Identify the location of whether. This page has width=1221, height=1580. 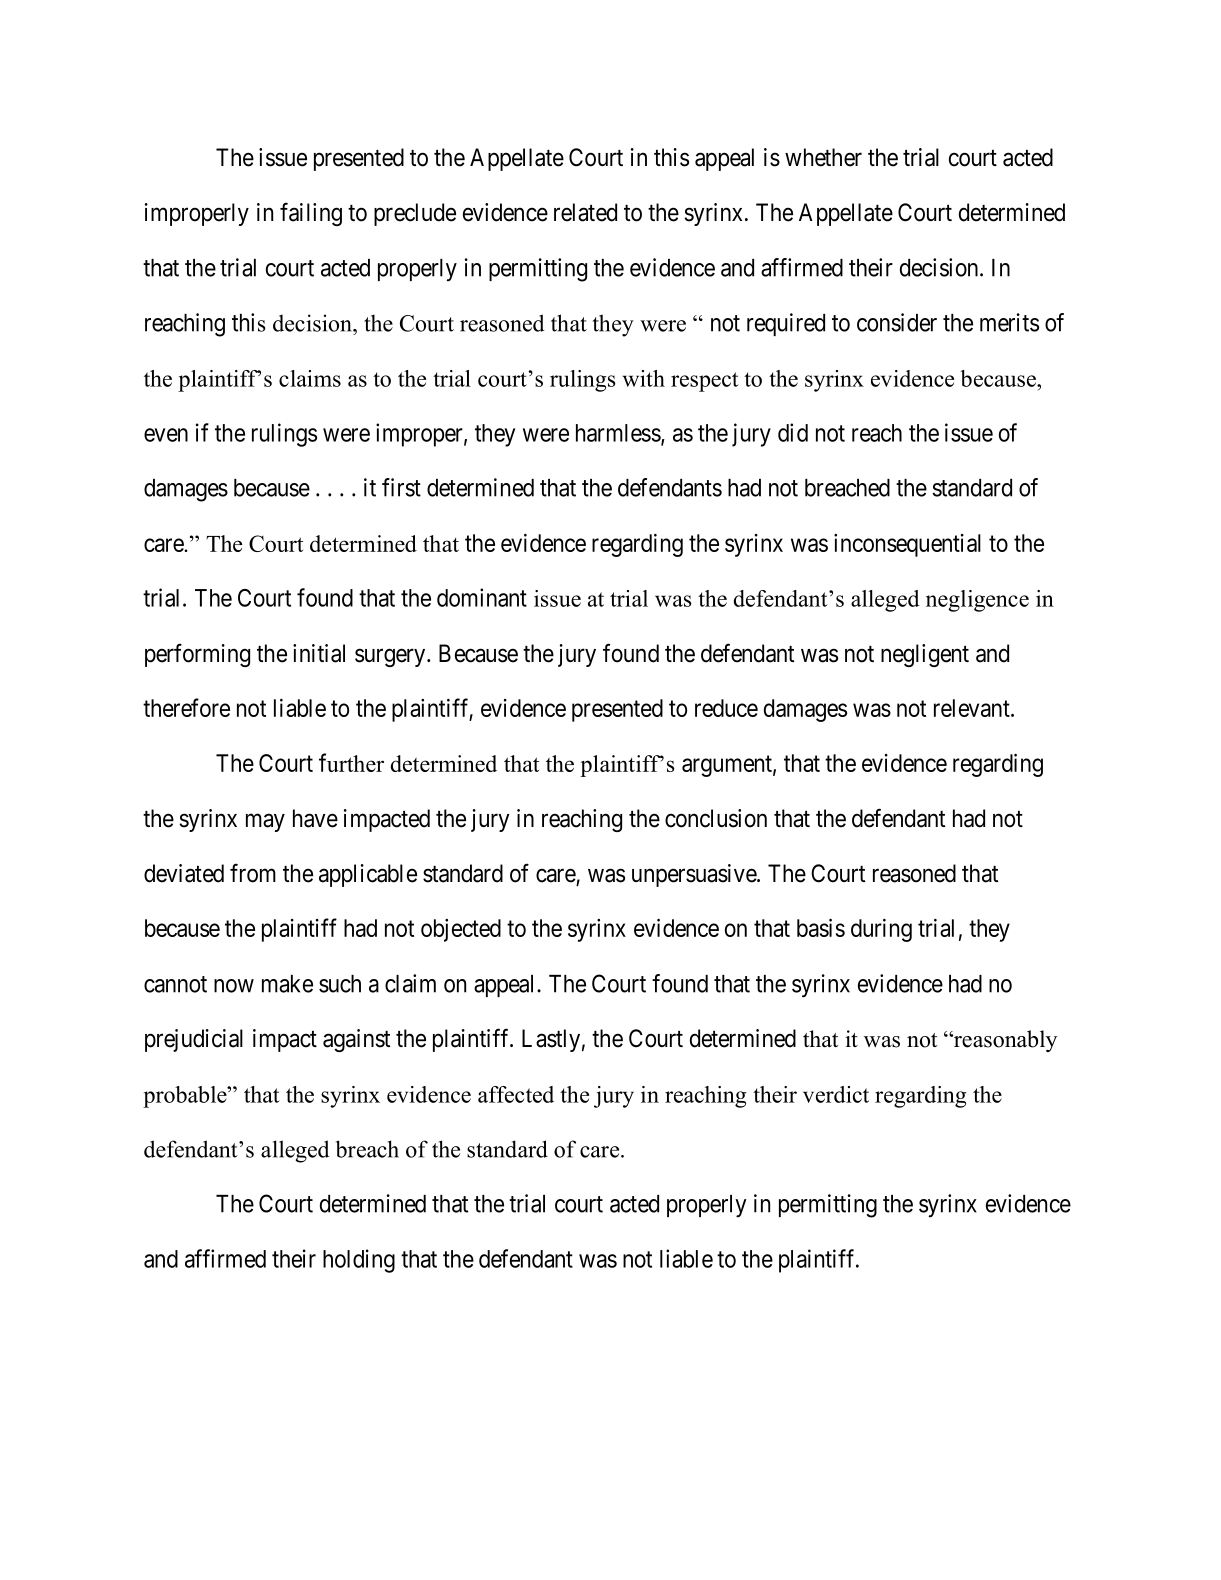
(823, 157).
